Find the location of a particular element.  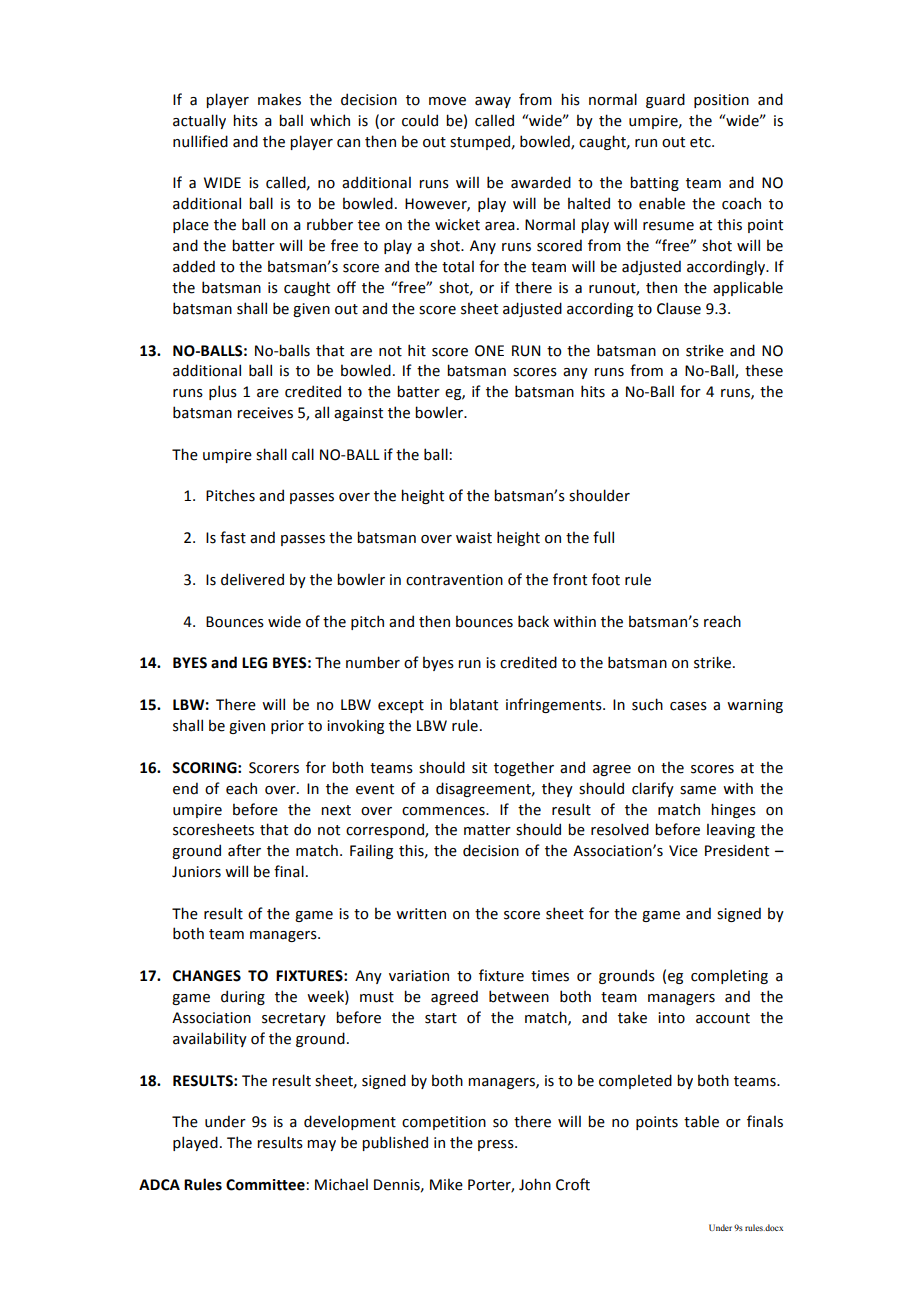

Committee is located at coordinates (265, 1185).
